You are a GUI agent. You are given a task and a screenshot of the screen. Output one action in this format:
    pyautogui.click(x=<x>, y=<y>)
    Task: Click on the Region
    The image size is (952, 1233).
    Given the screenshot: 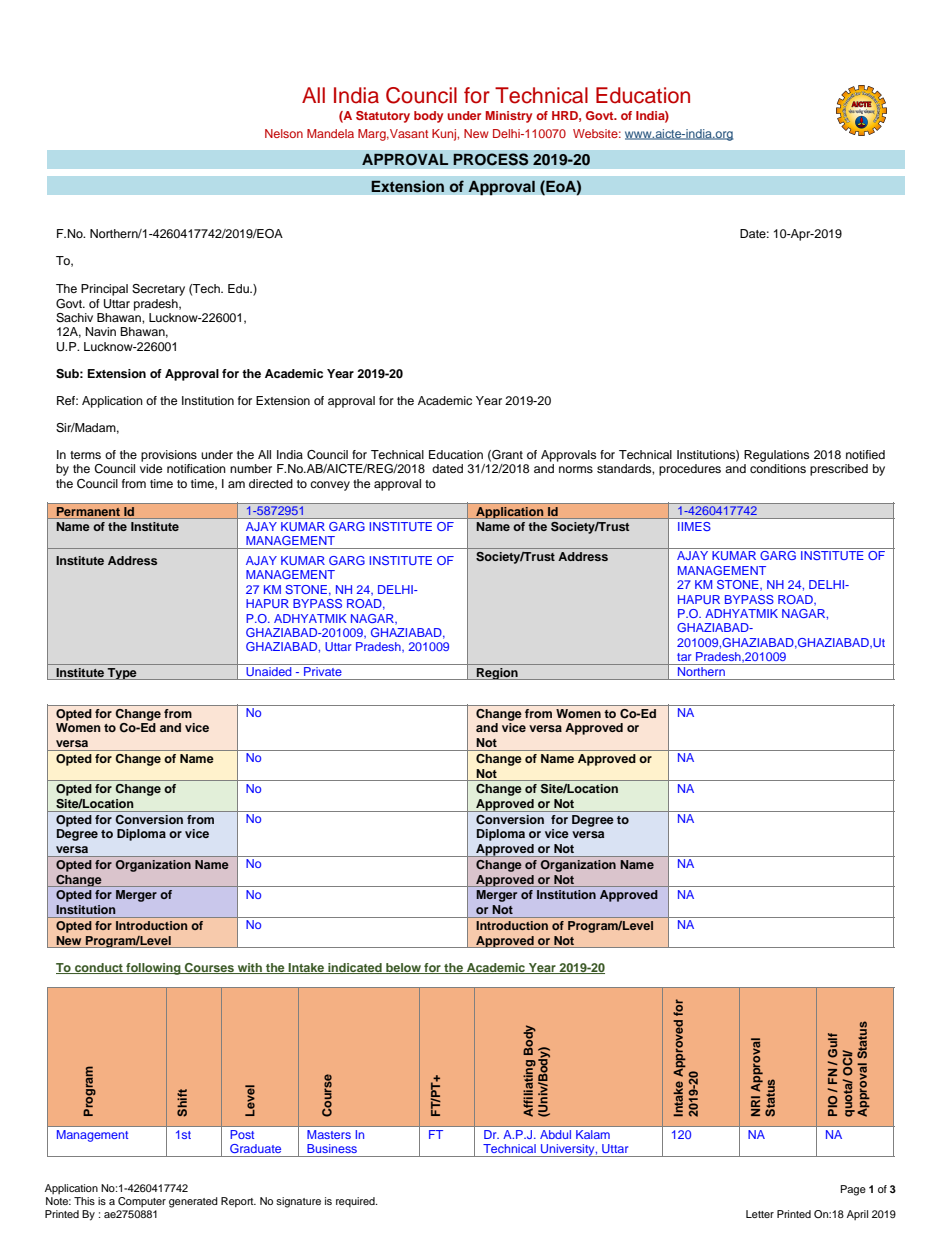 What is the action you would take?
    pyautogui.click(x=497, y=674)
